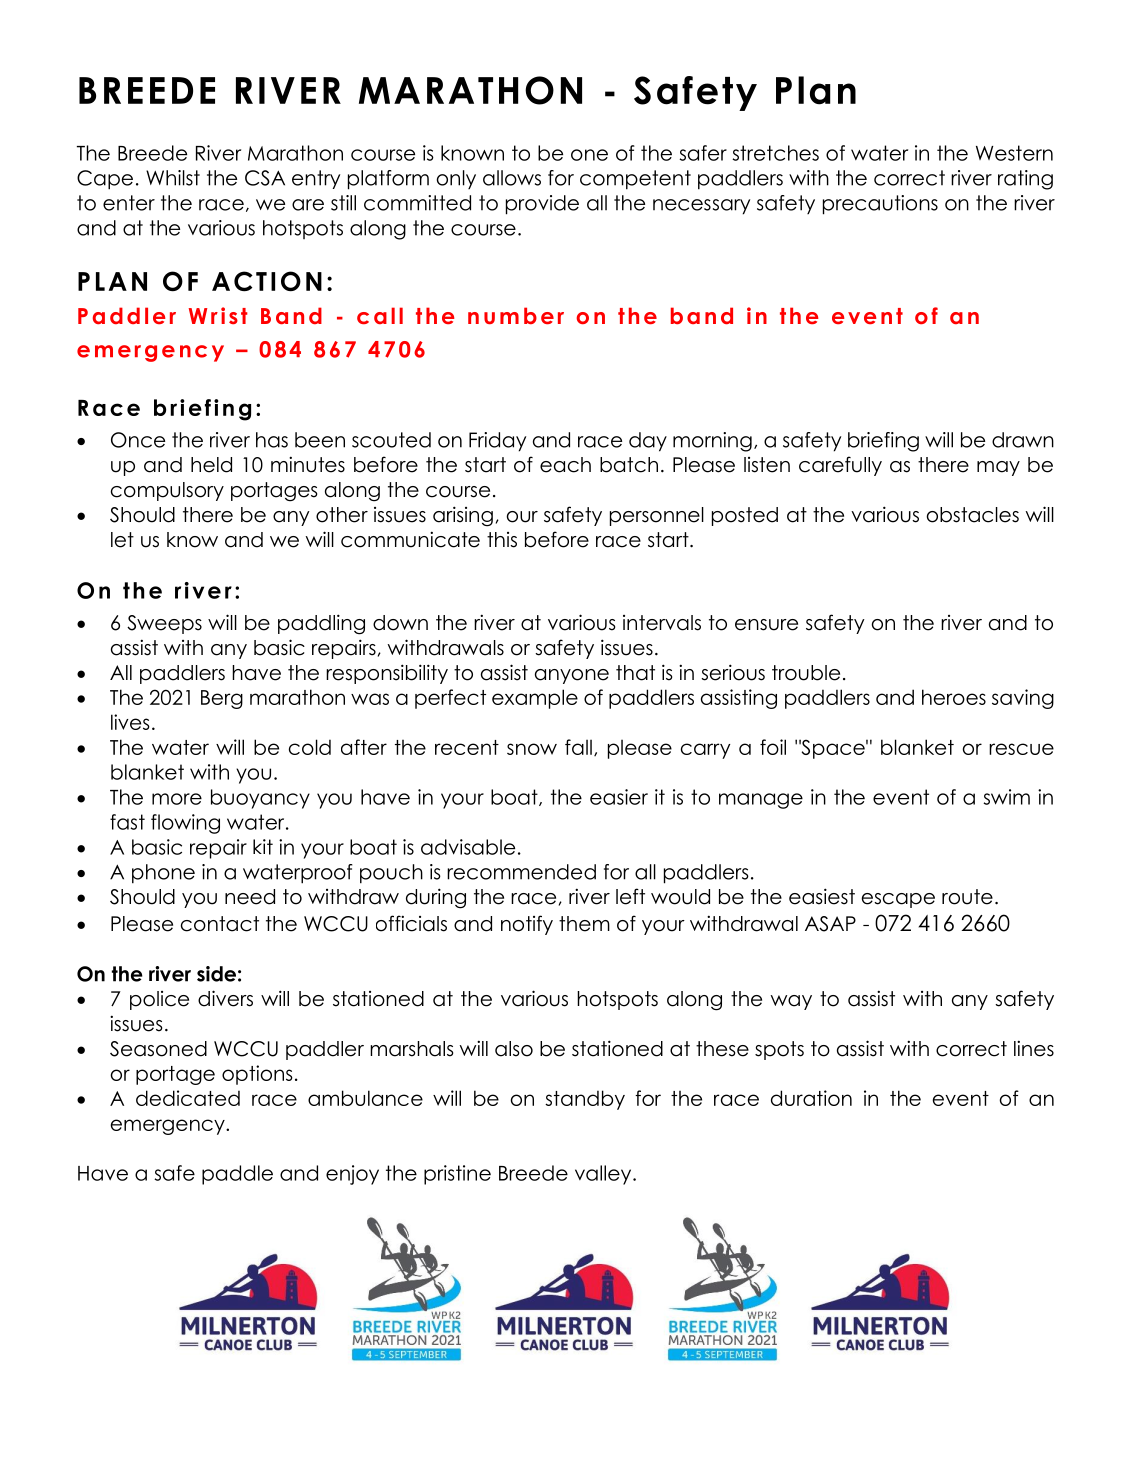 This document has width=1131, height=1463. Describe the element at coordinates (604, 1175) in the document. I see `valley` at that location.
